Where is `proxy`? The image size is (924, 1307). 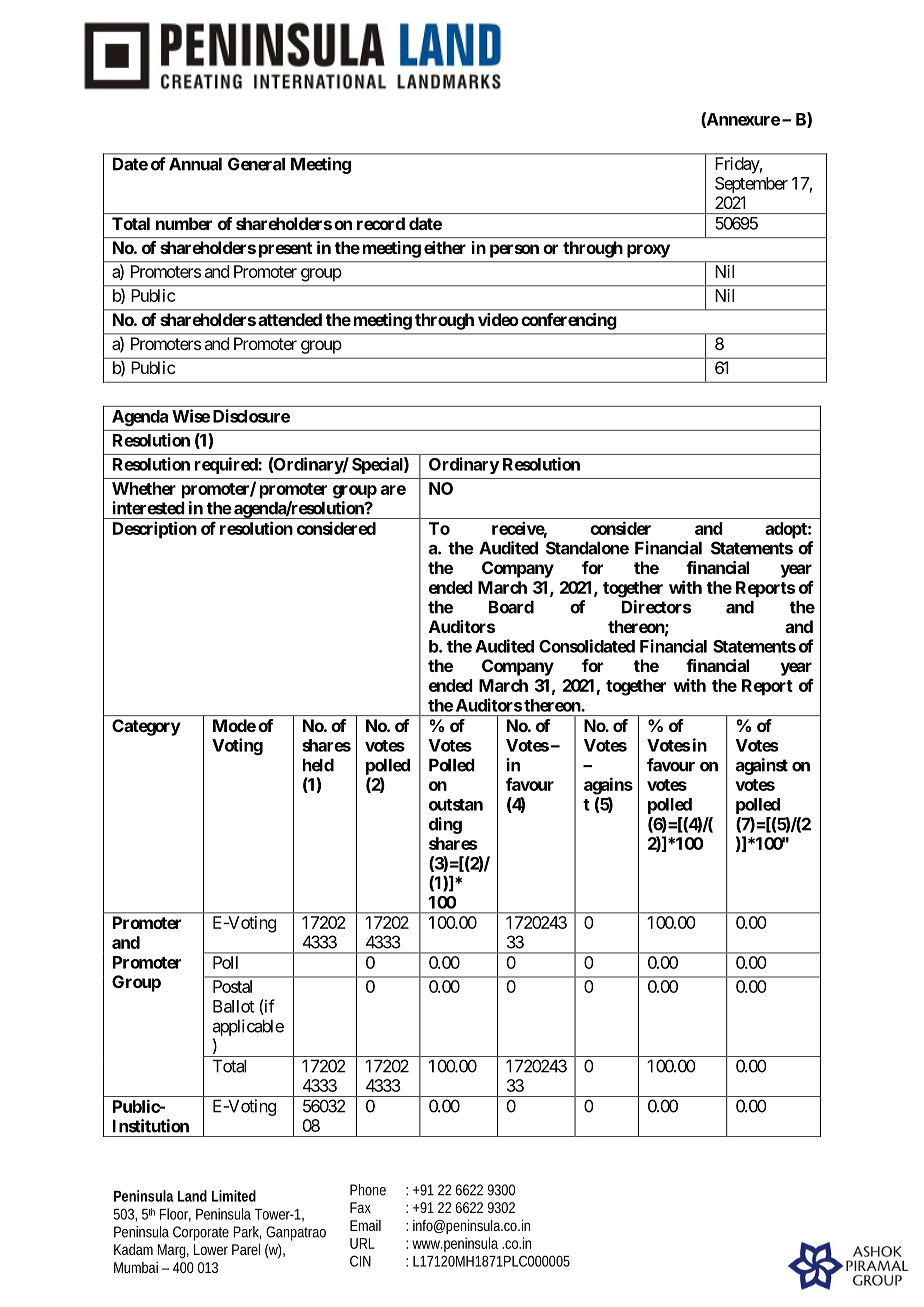
proxy is located at coordinates (648, 251).
